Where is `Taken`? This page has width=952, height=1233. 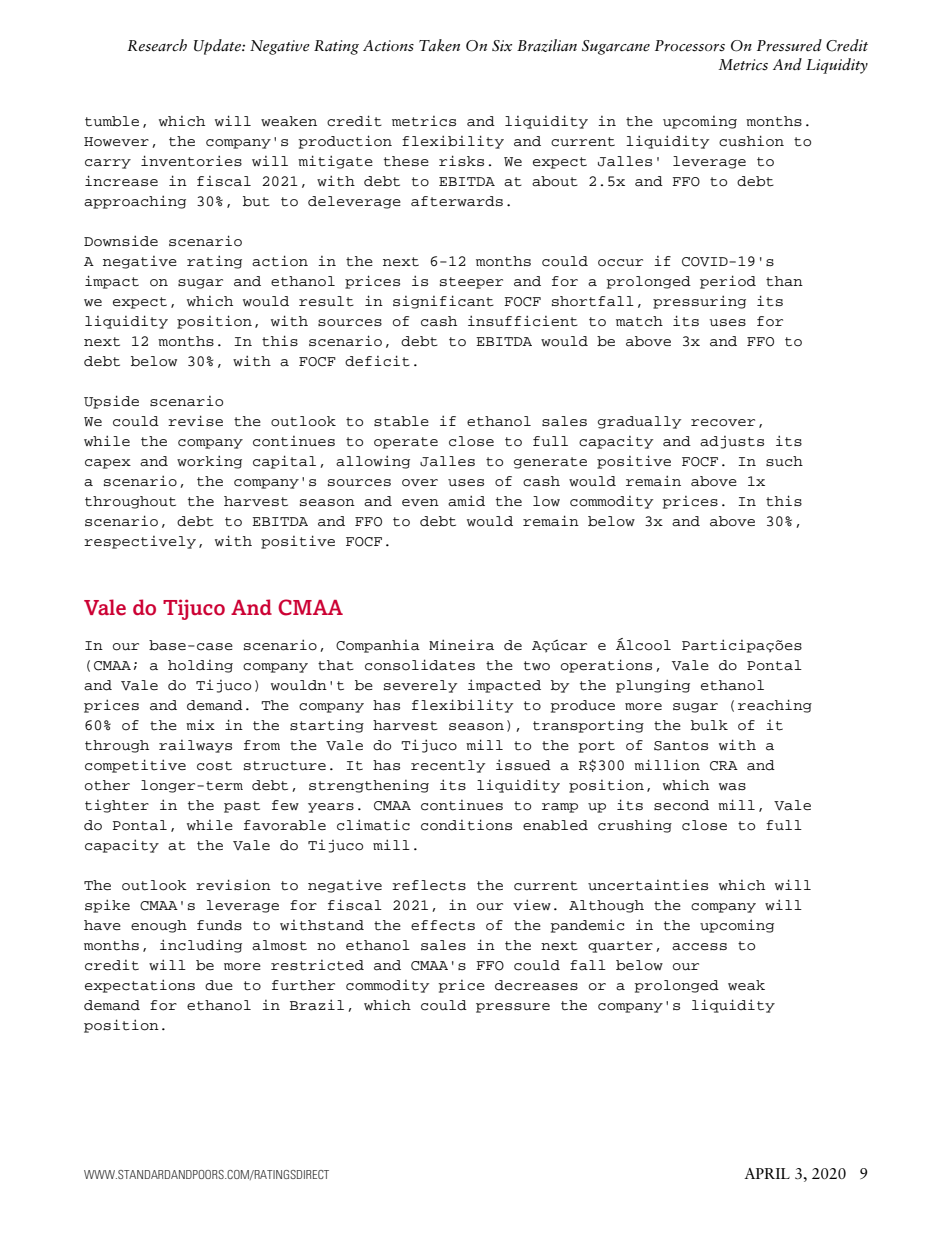 Taken is located at coordinates (439, 45).
